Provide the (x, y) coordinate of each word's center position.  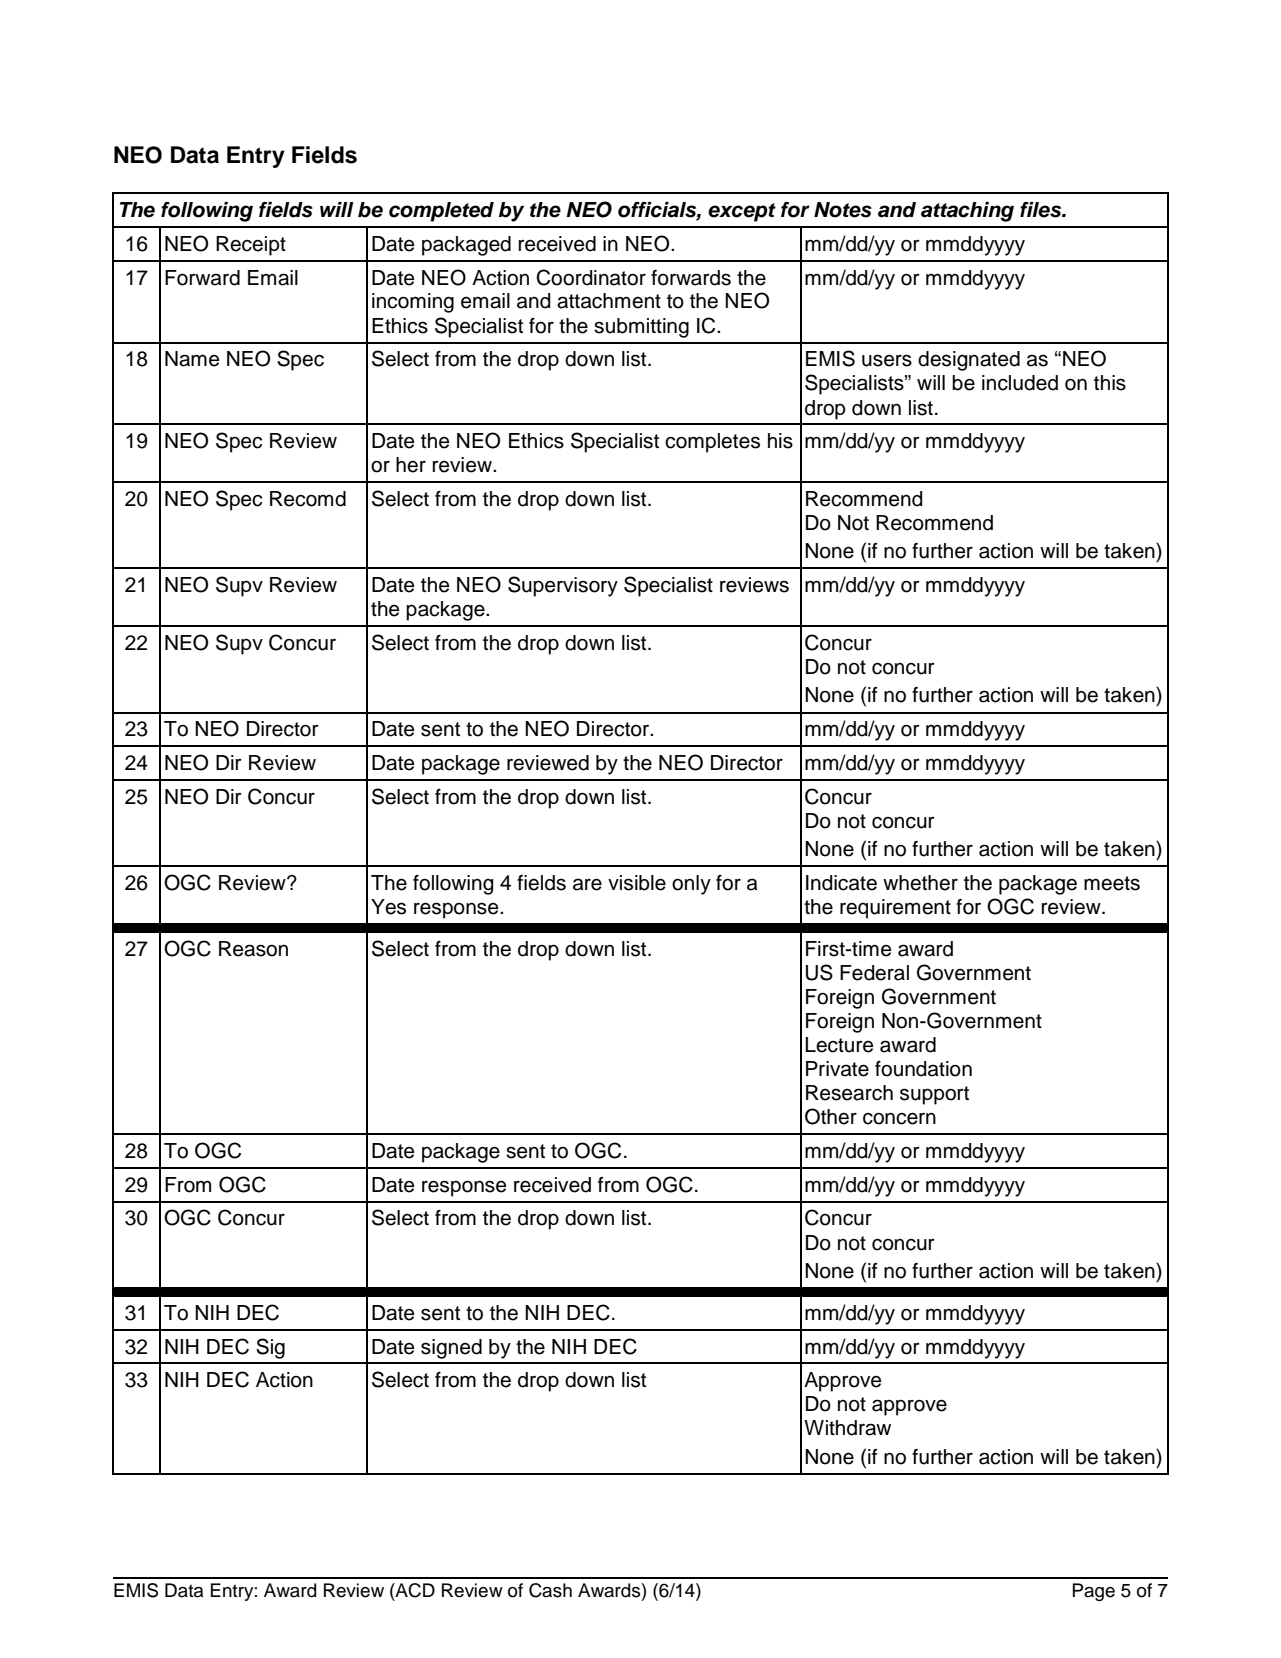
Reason (253, 949)
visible (637, 883)
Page (1094, 1592)
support (934, 1095)
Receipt (251, 246)
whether (920, 883)
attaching (967, 212)
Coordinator (591, 277)
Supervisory (563, 586)
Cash (550, 1590)
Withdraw (847, 1428)
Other (831, 1116)
